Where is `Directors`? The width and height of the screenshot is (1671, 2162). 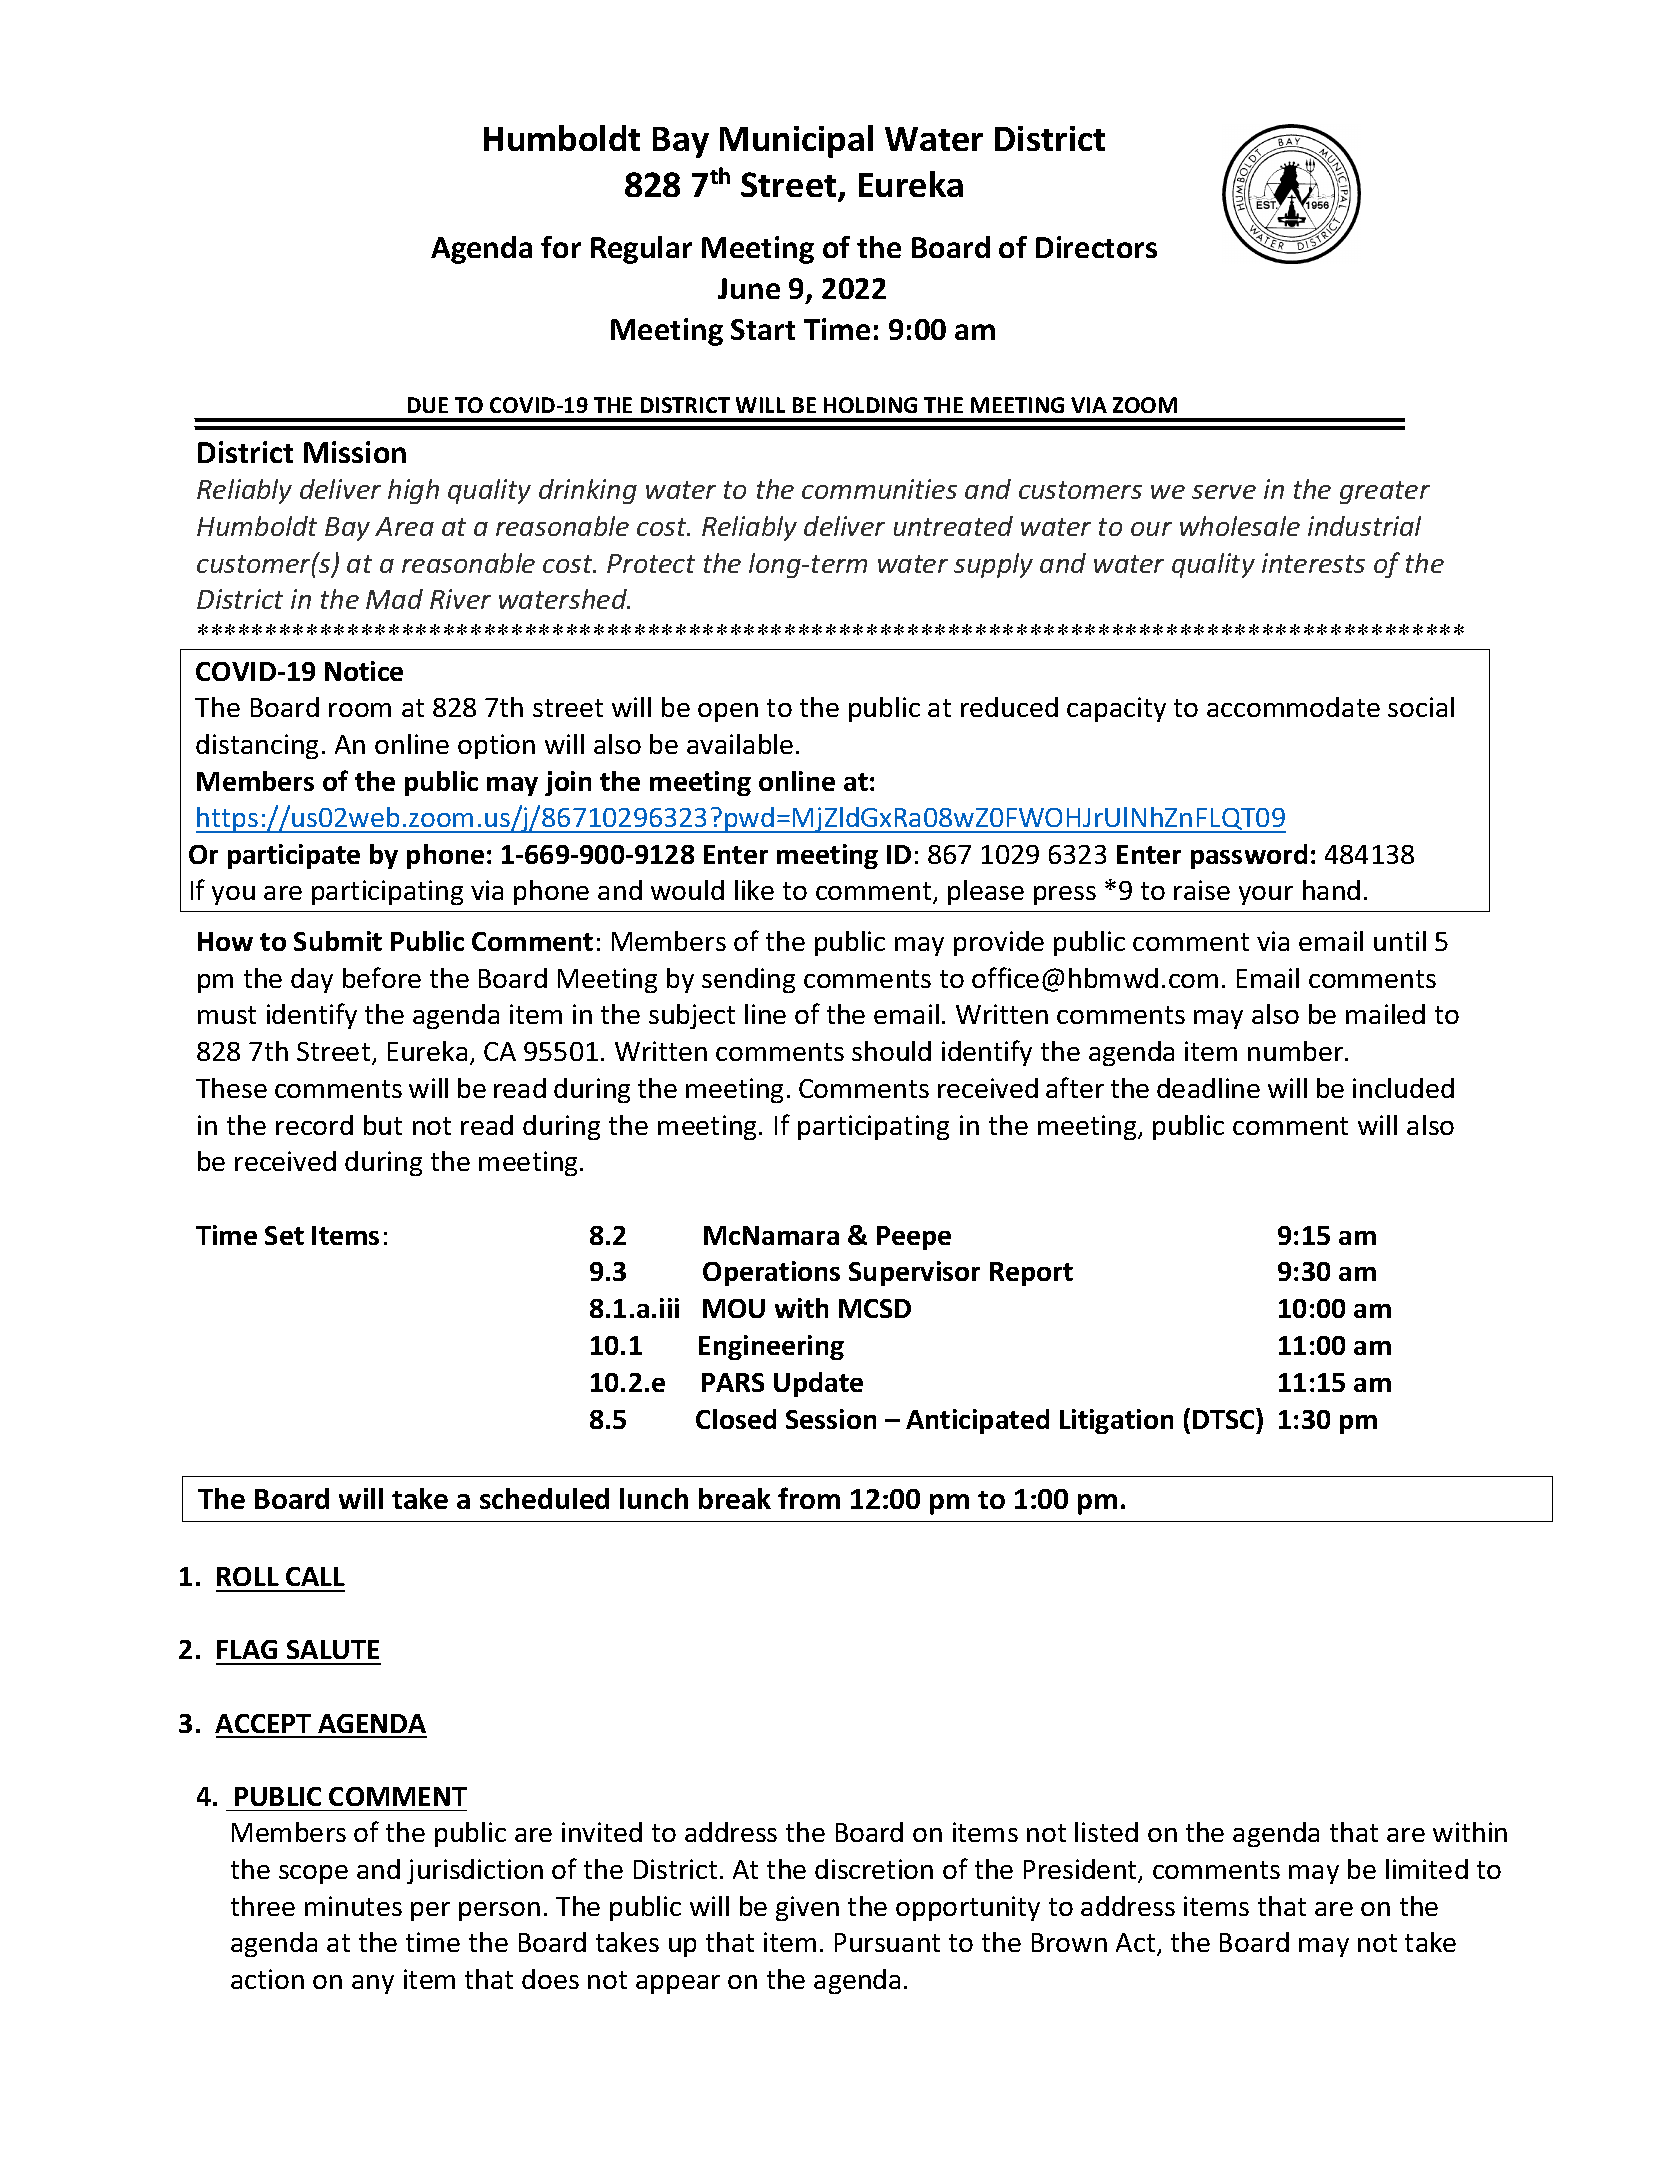 Directors is located at coordinates (1096, 247).
